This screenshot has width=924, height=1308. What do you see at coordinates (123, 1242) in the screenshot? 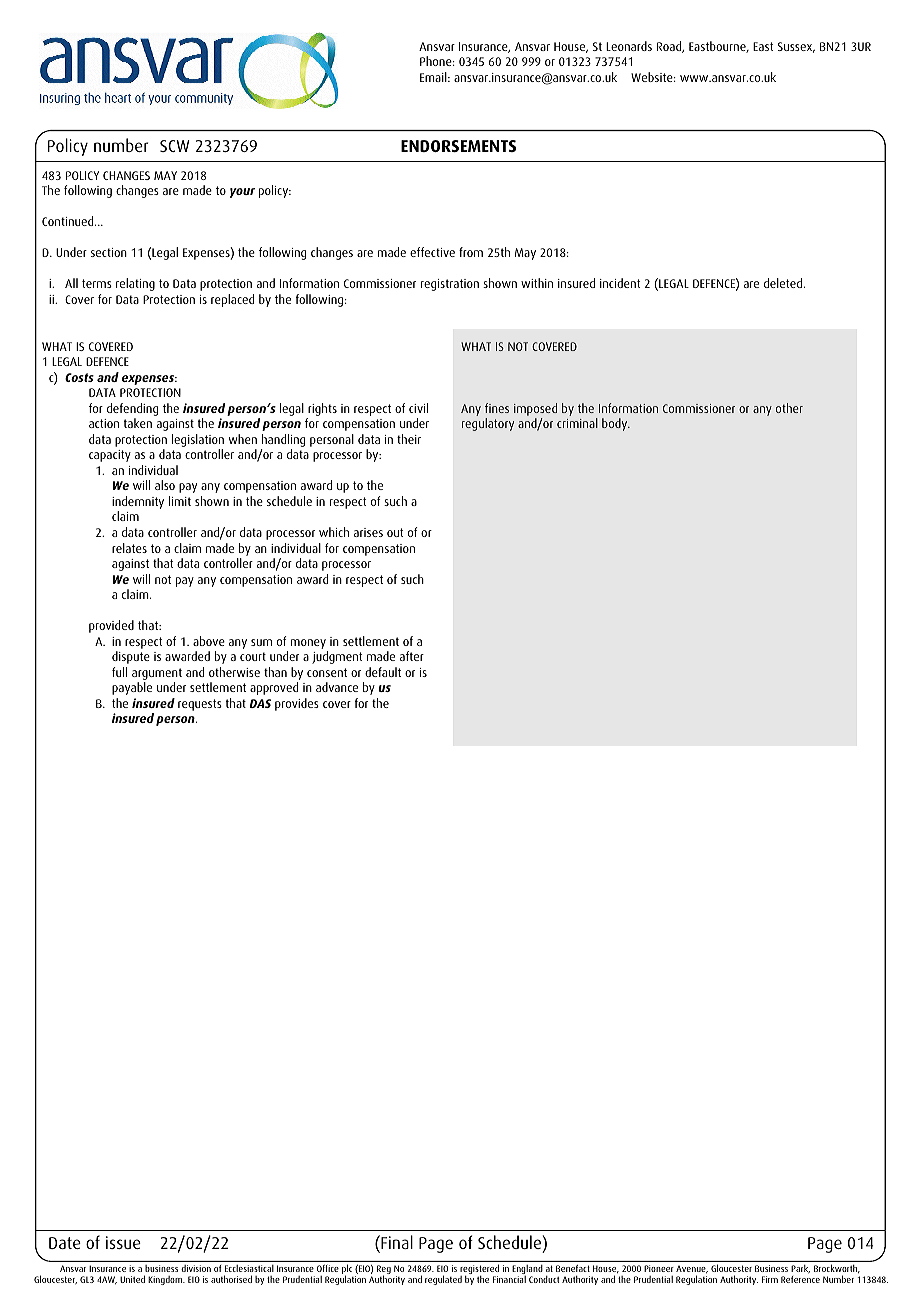
I see `issue` at bounding box center [123, 1242].
